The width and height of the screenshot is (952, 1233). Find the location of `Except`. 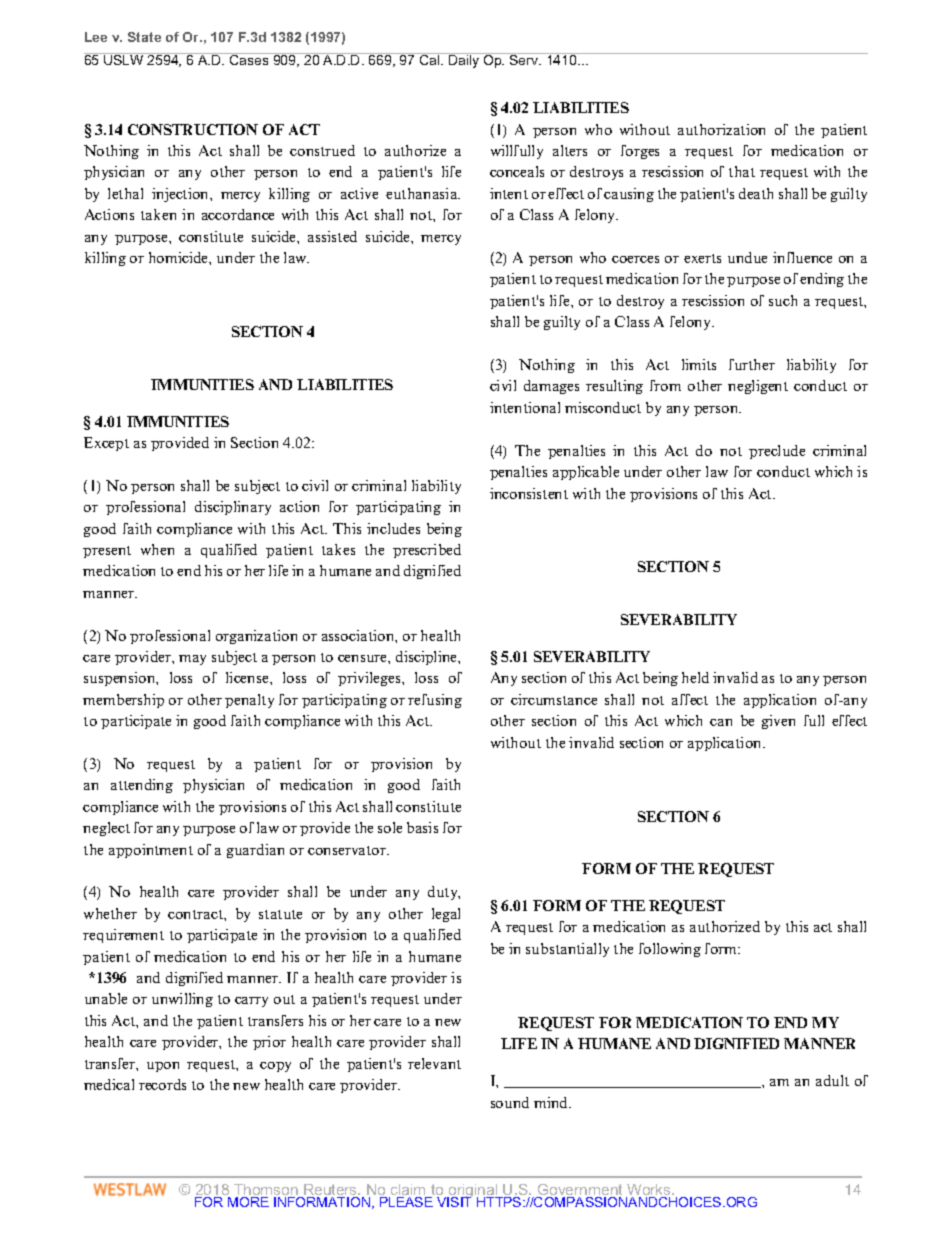

Except is located at coordinates (106, 444).
